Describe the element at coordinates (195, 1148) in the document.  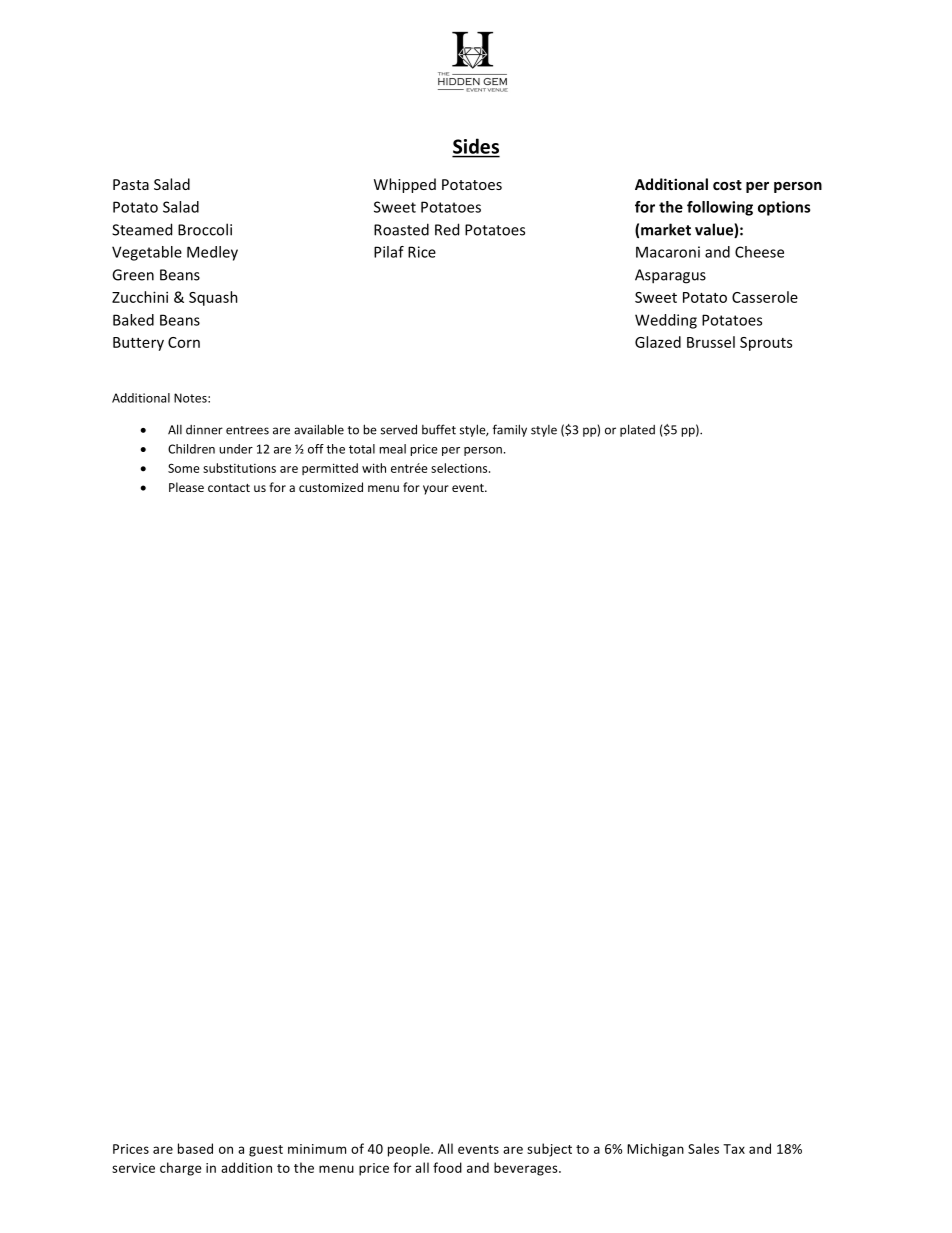
I see `based` at that location.
